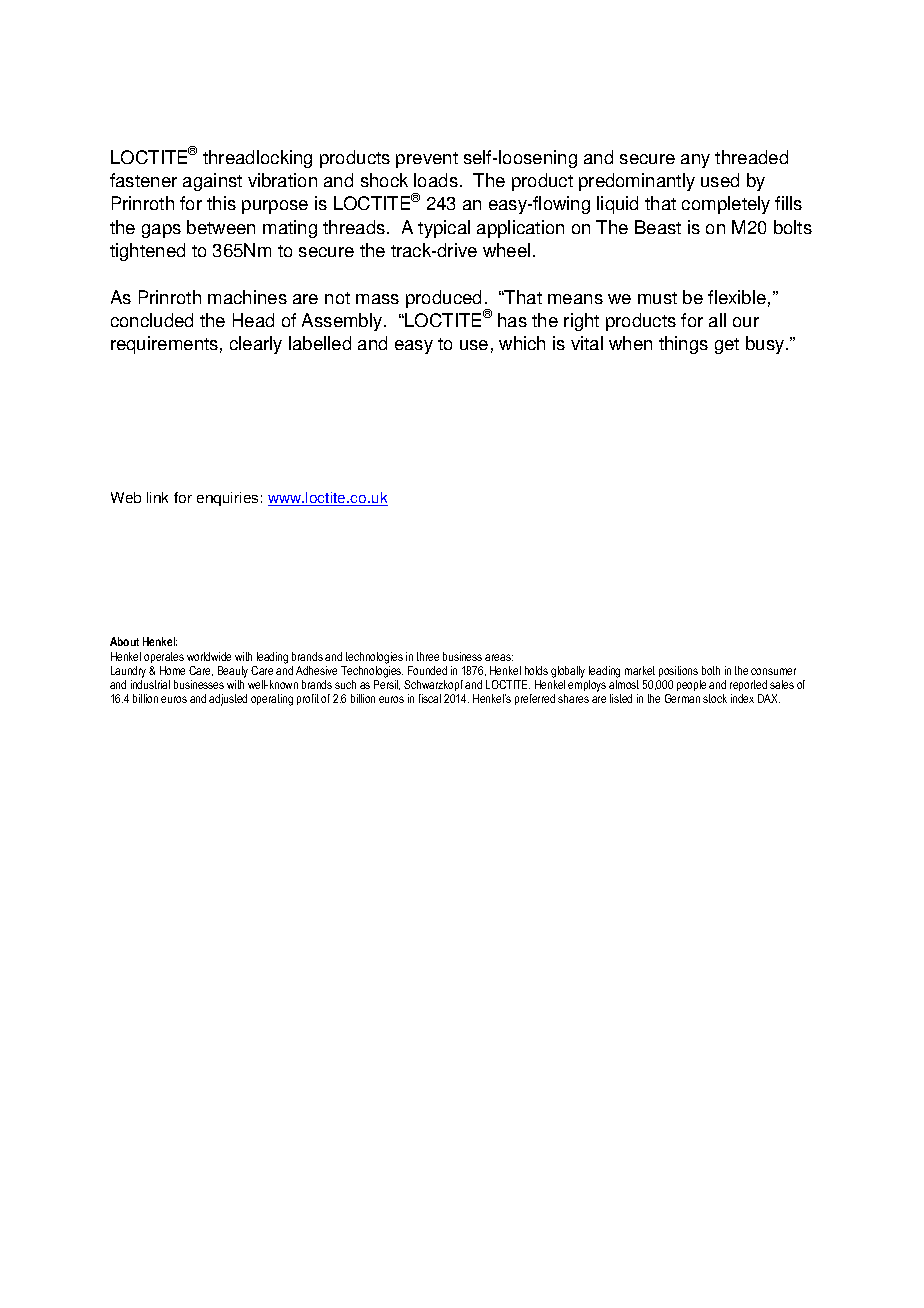  I want to click on machines, so click(247, 297).
